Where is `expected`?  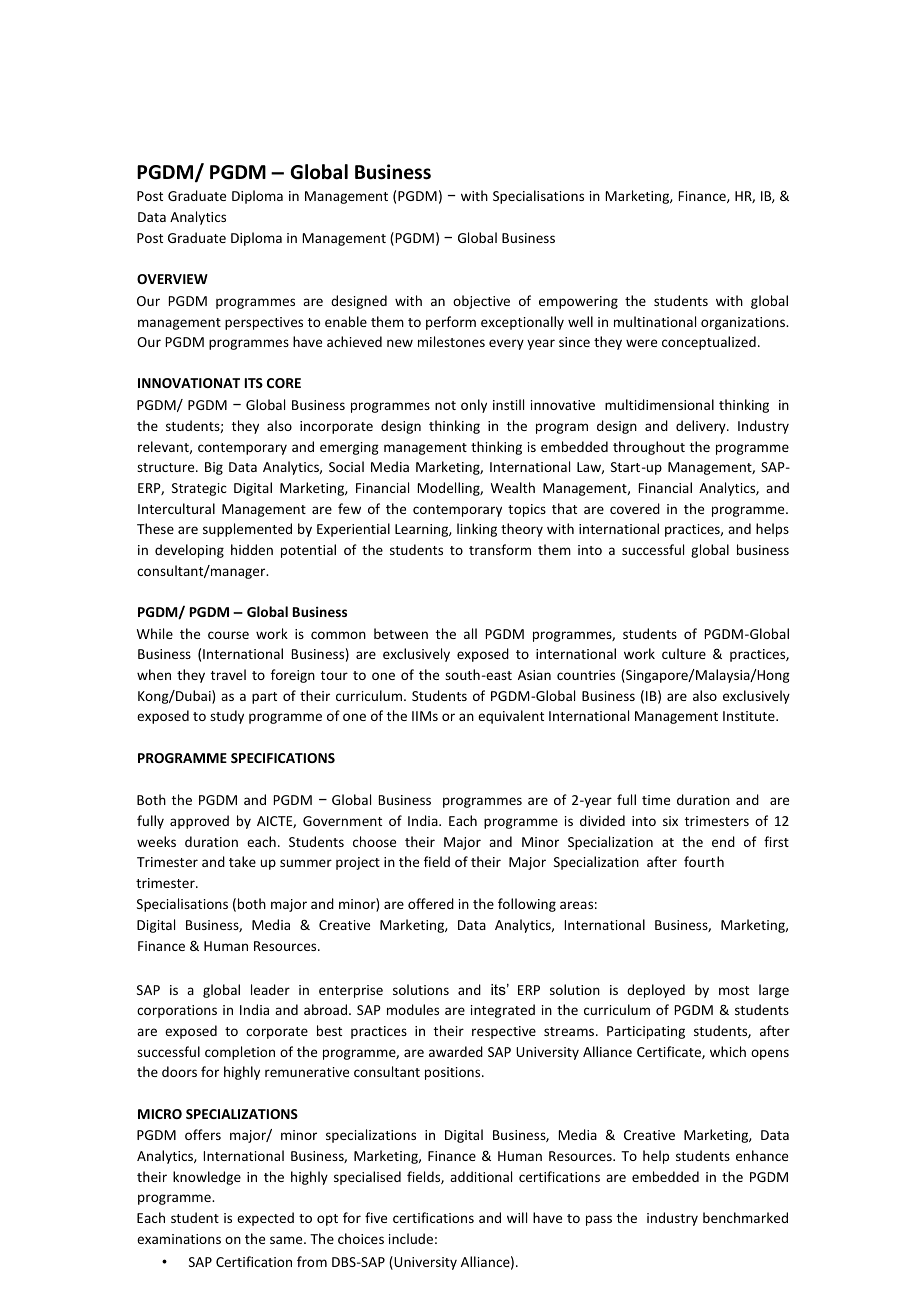 expected is located at coordinates (265, 1219).
